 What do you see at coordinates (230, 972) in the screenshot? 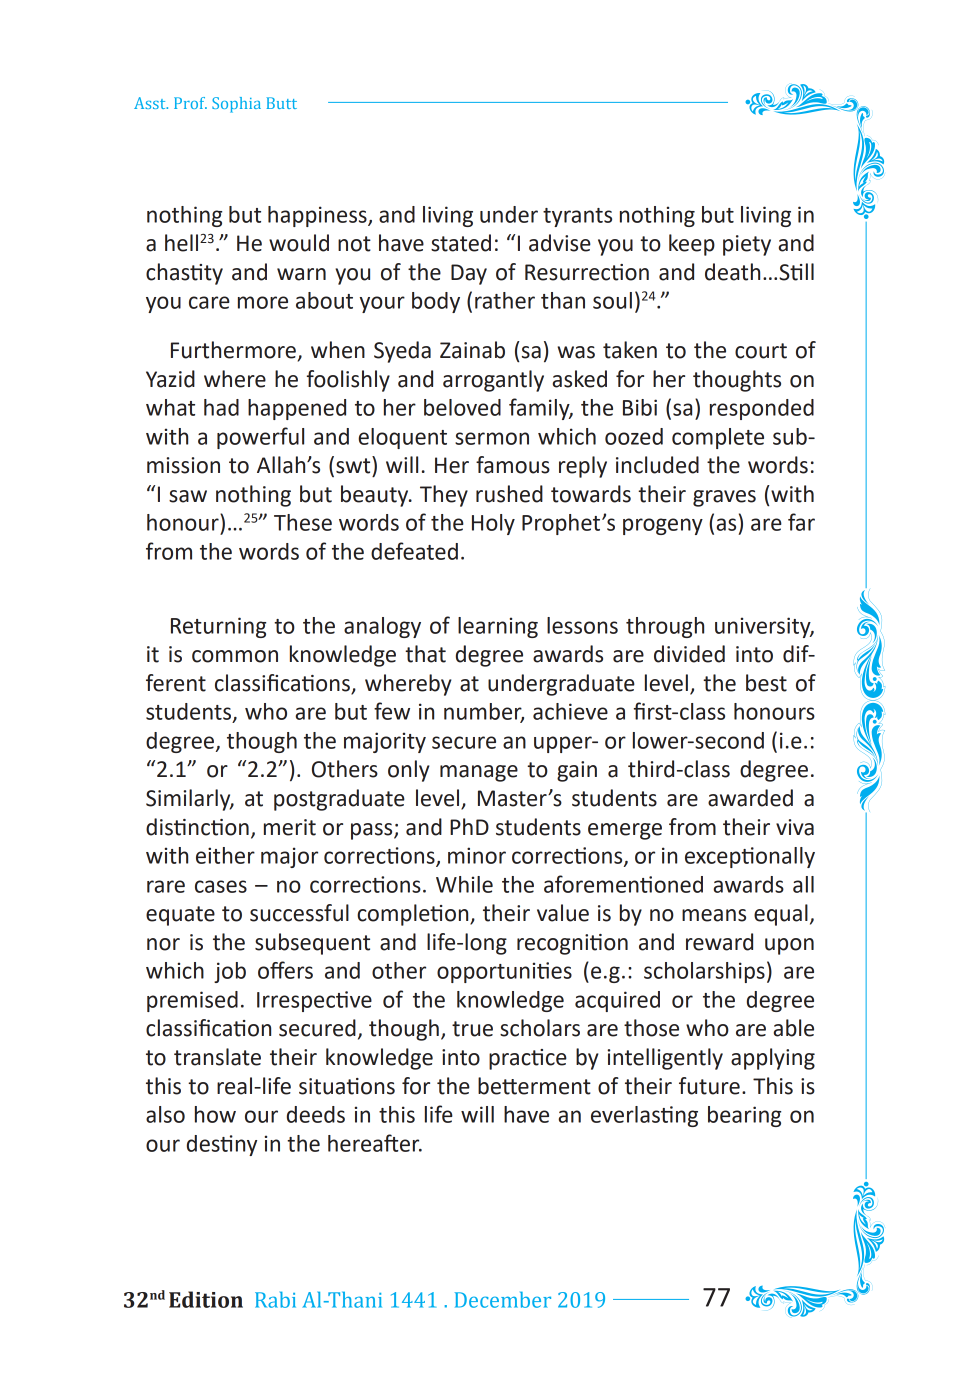
I see `job` at bounding box center [230, 972].
